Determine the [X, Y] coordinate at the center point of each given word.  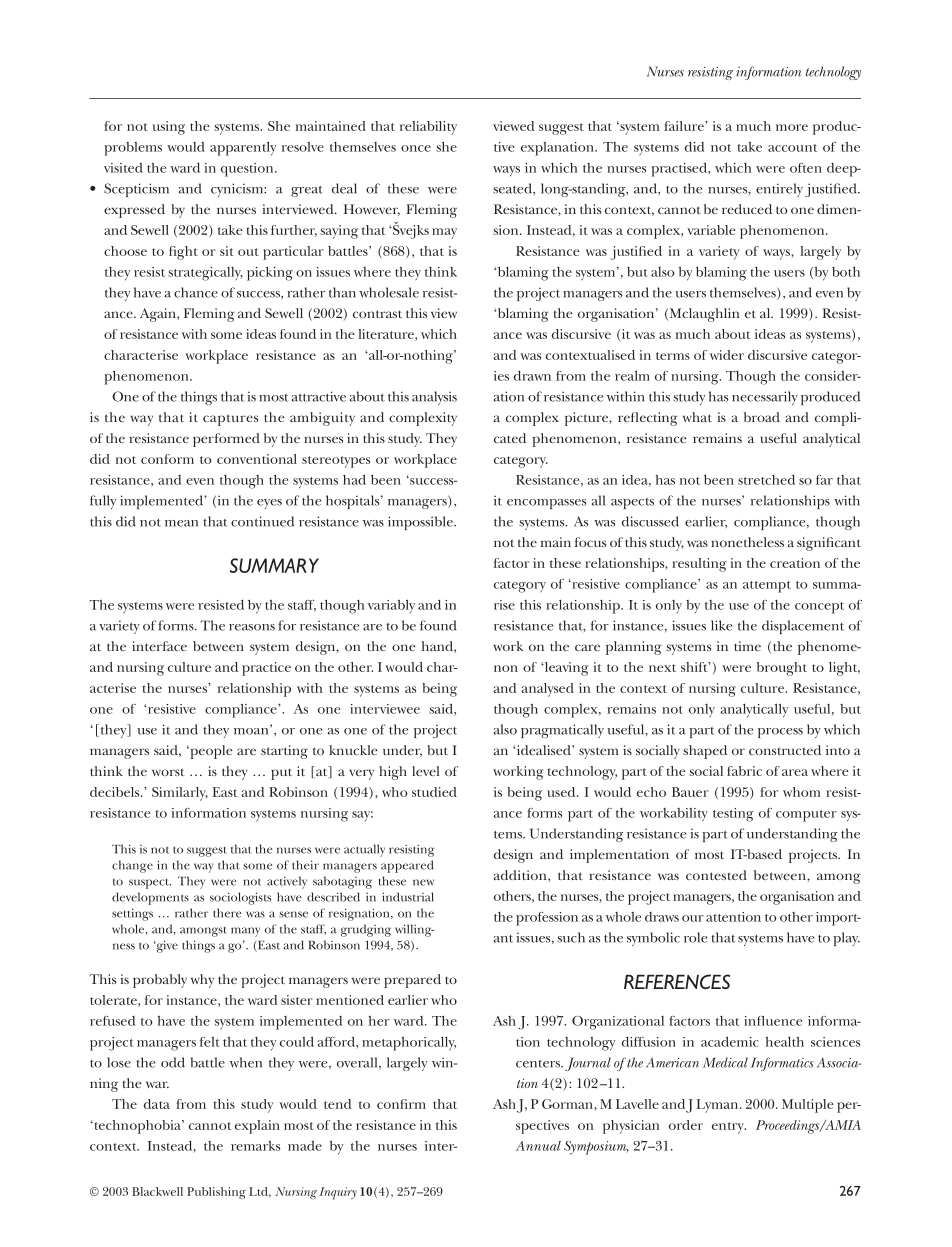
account [792, 148]
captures [230, 420]
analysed [548, 690]
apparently [243, 149]
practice [266, 669]
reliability [428, 128]
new [423, 882]
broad [762, 417]
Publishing [216, 1193]
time [747, 646]
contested [716, 875]
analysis [434, 398]
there [227, 913]
